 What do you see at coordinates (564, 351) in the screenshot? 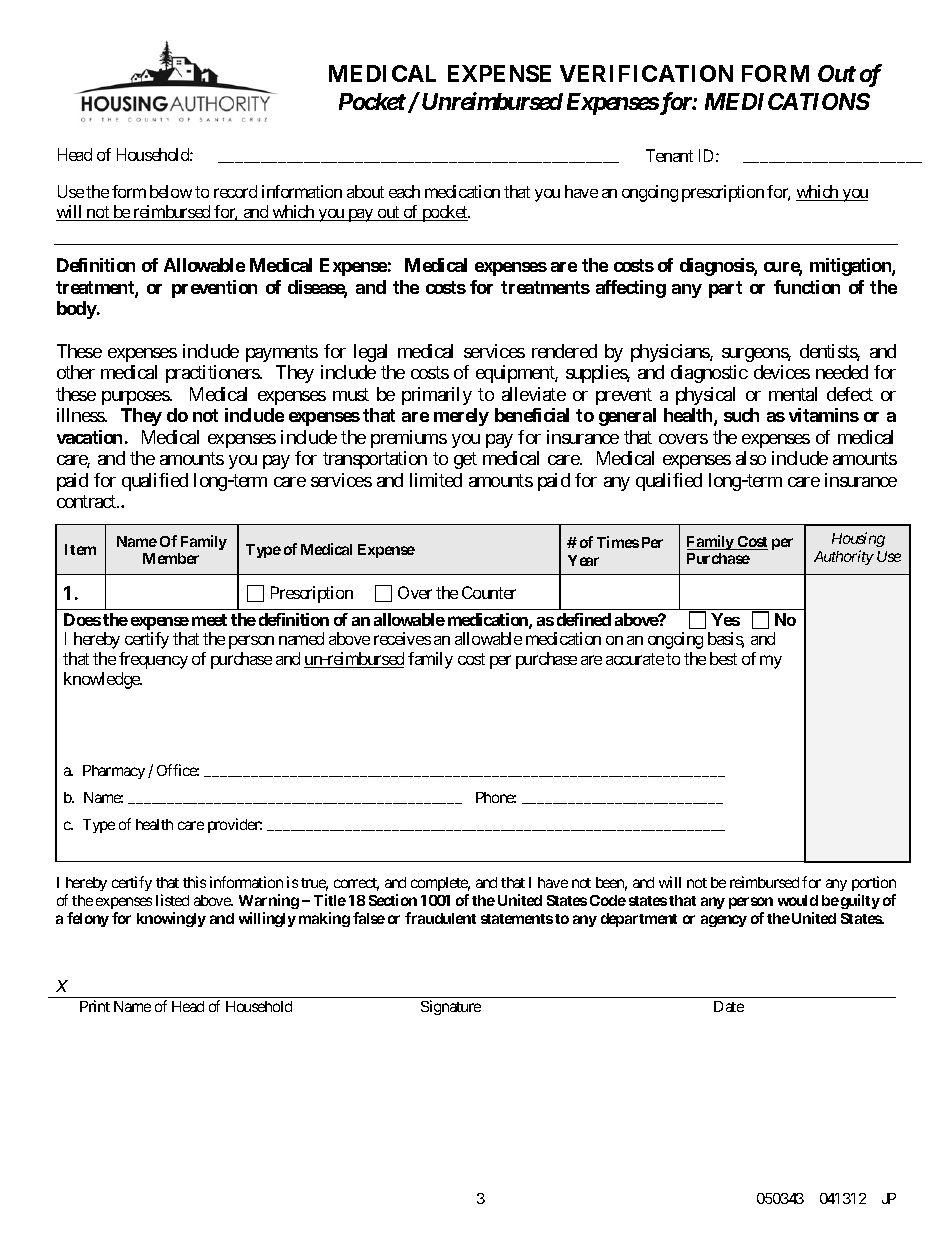
I see `rendered` at bounding box center [564, 351].
